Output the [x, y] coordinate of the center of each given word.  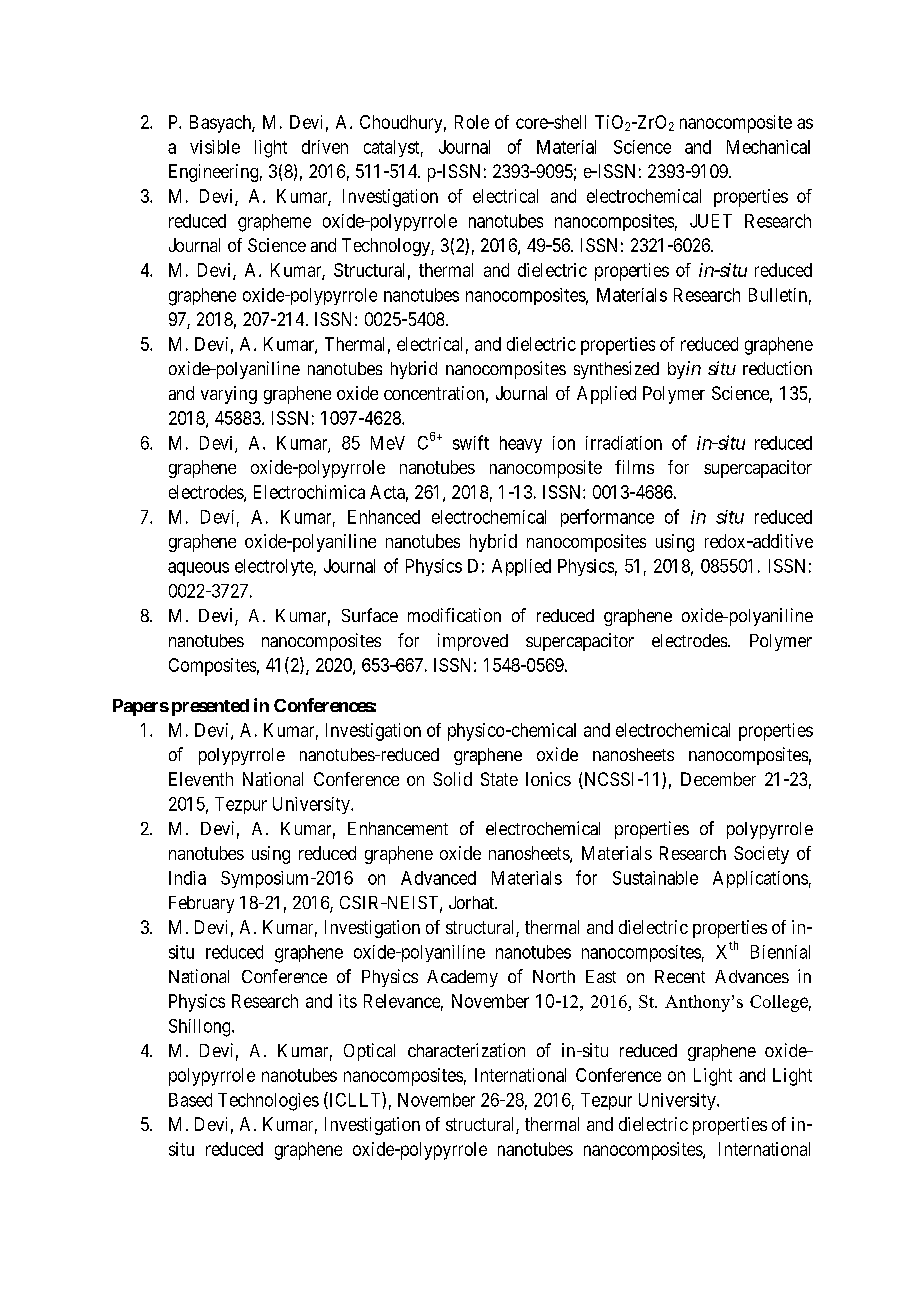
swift [471, 442]
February [201, 904]
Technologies [268, 1102]
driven [325, 147]
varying [229, 395]
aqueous [198, 569]
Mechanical [768, 147]
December [718, 779]
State [499, 779]
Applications [760, 879]
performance [607, 518]
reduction [777, 368]
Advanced [438, 878]
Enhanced [384, 517]
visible [215, 147]
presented [210, 707]
